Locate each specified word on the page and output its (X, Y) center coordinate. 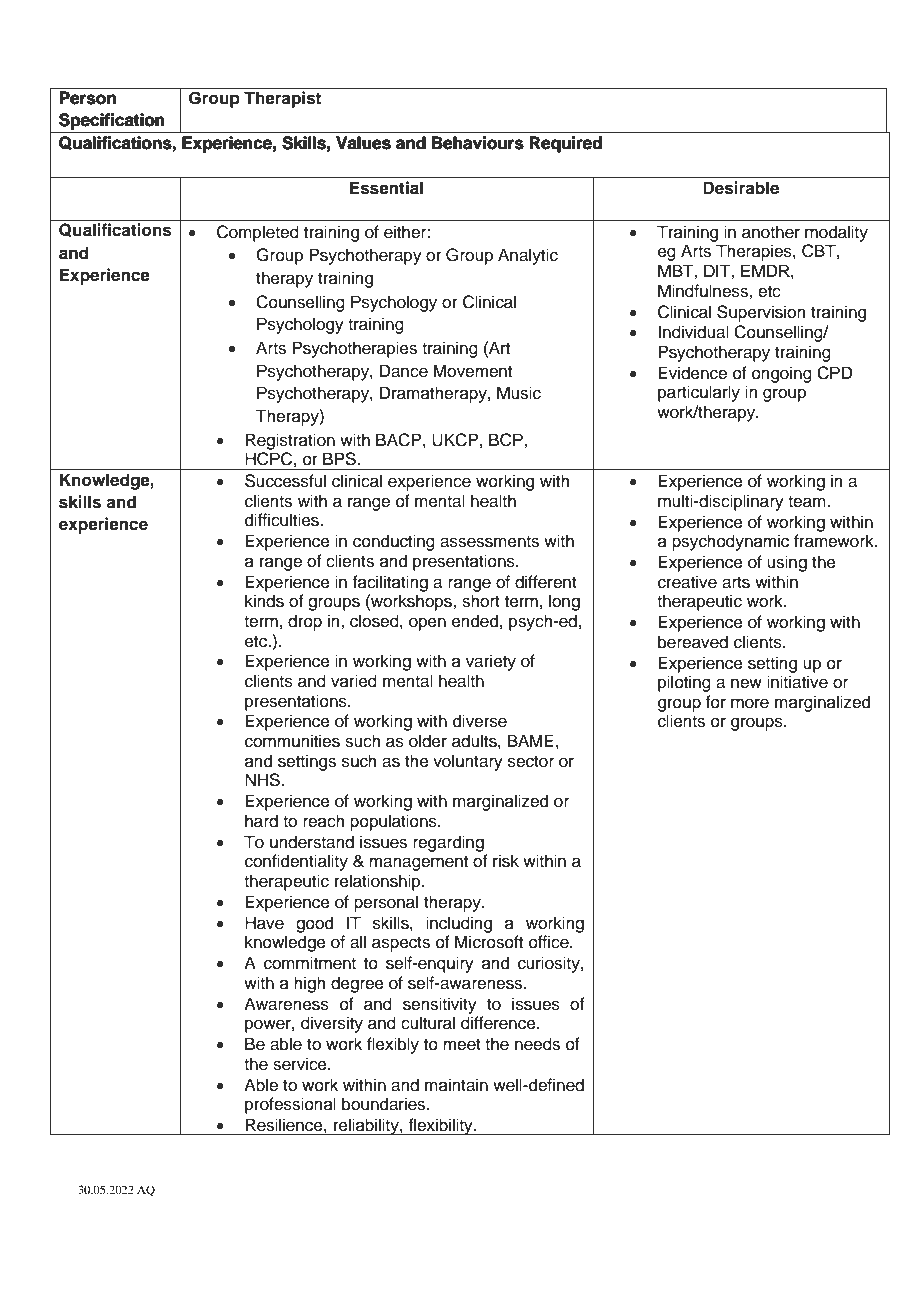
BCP (507, 440)
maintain (456, 1085)
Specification (111, 121)
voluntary (468, 762)
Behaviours (478, 142)
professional (290, 1105)
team (808, 502)
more (750, 703)
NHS (263, 780)
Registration (290, 441)
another (771, 232)
